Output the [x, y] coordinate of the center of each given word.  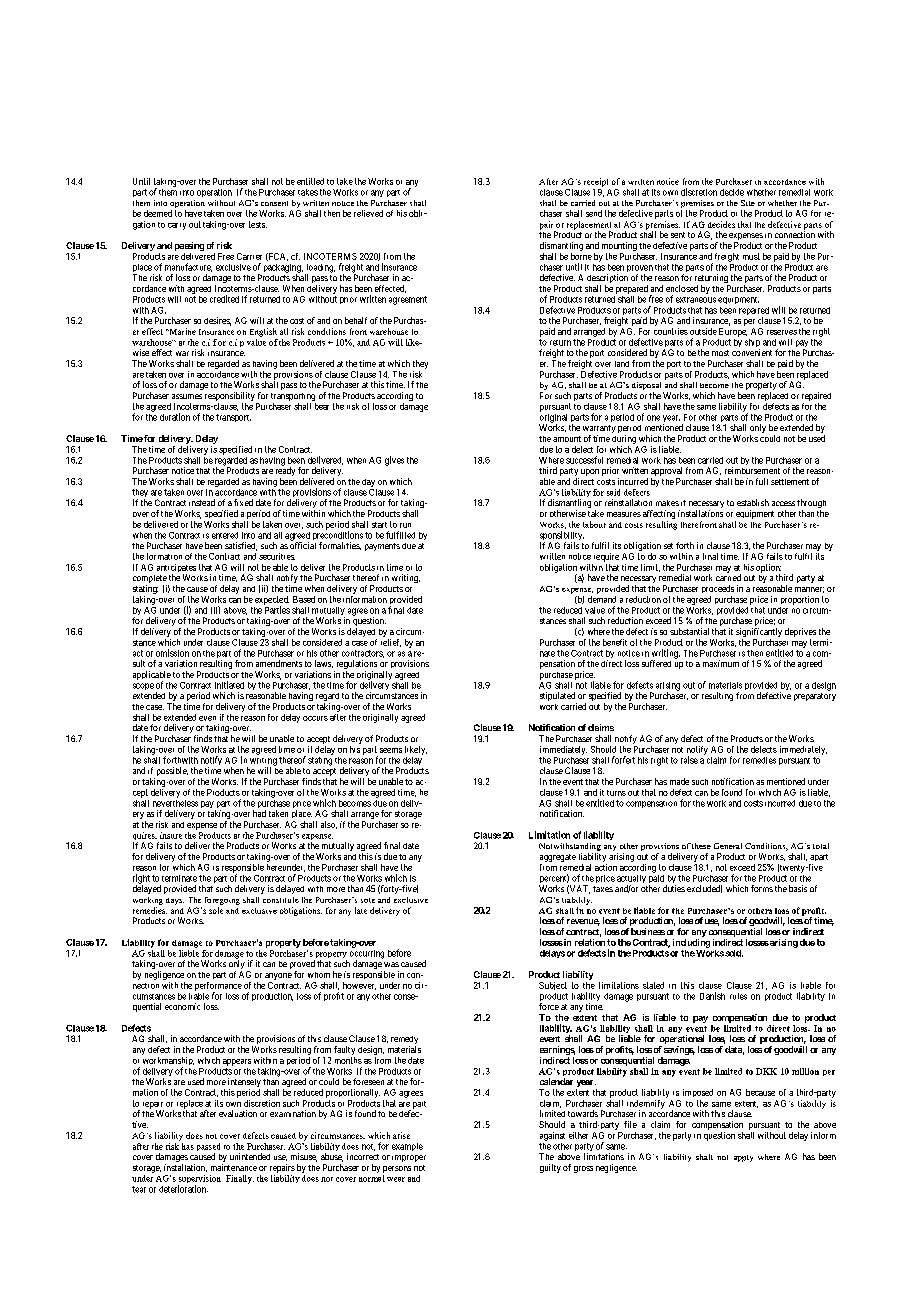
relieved [368, 213]
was [391, 964]
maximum [721, 663]
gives [394, 461]
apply [743, 1158]
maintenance [234, 1167]
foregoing [222, 901]
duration [175, 417]
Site [748, 203]
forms [762, 888]
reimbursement [752, 470]
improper [409, 1158]
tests [258, 224]
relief [391, 643]
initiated [229, 685]
